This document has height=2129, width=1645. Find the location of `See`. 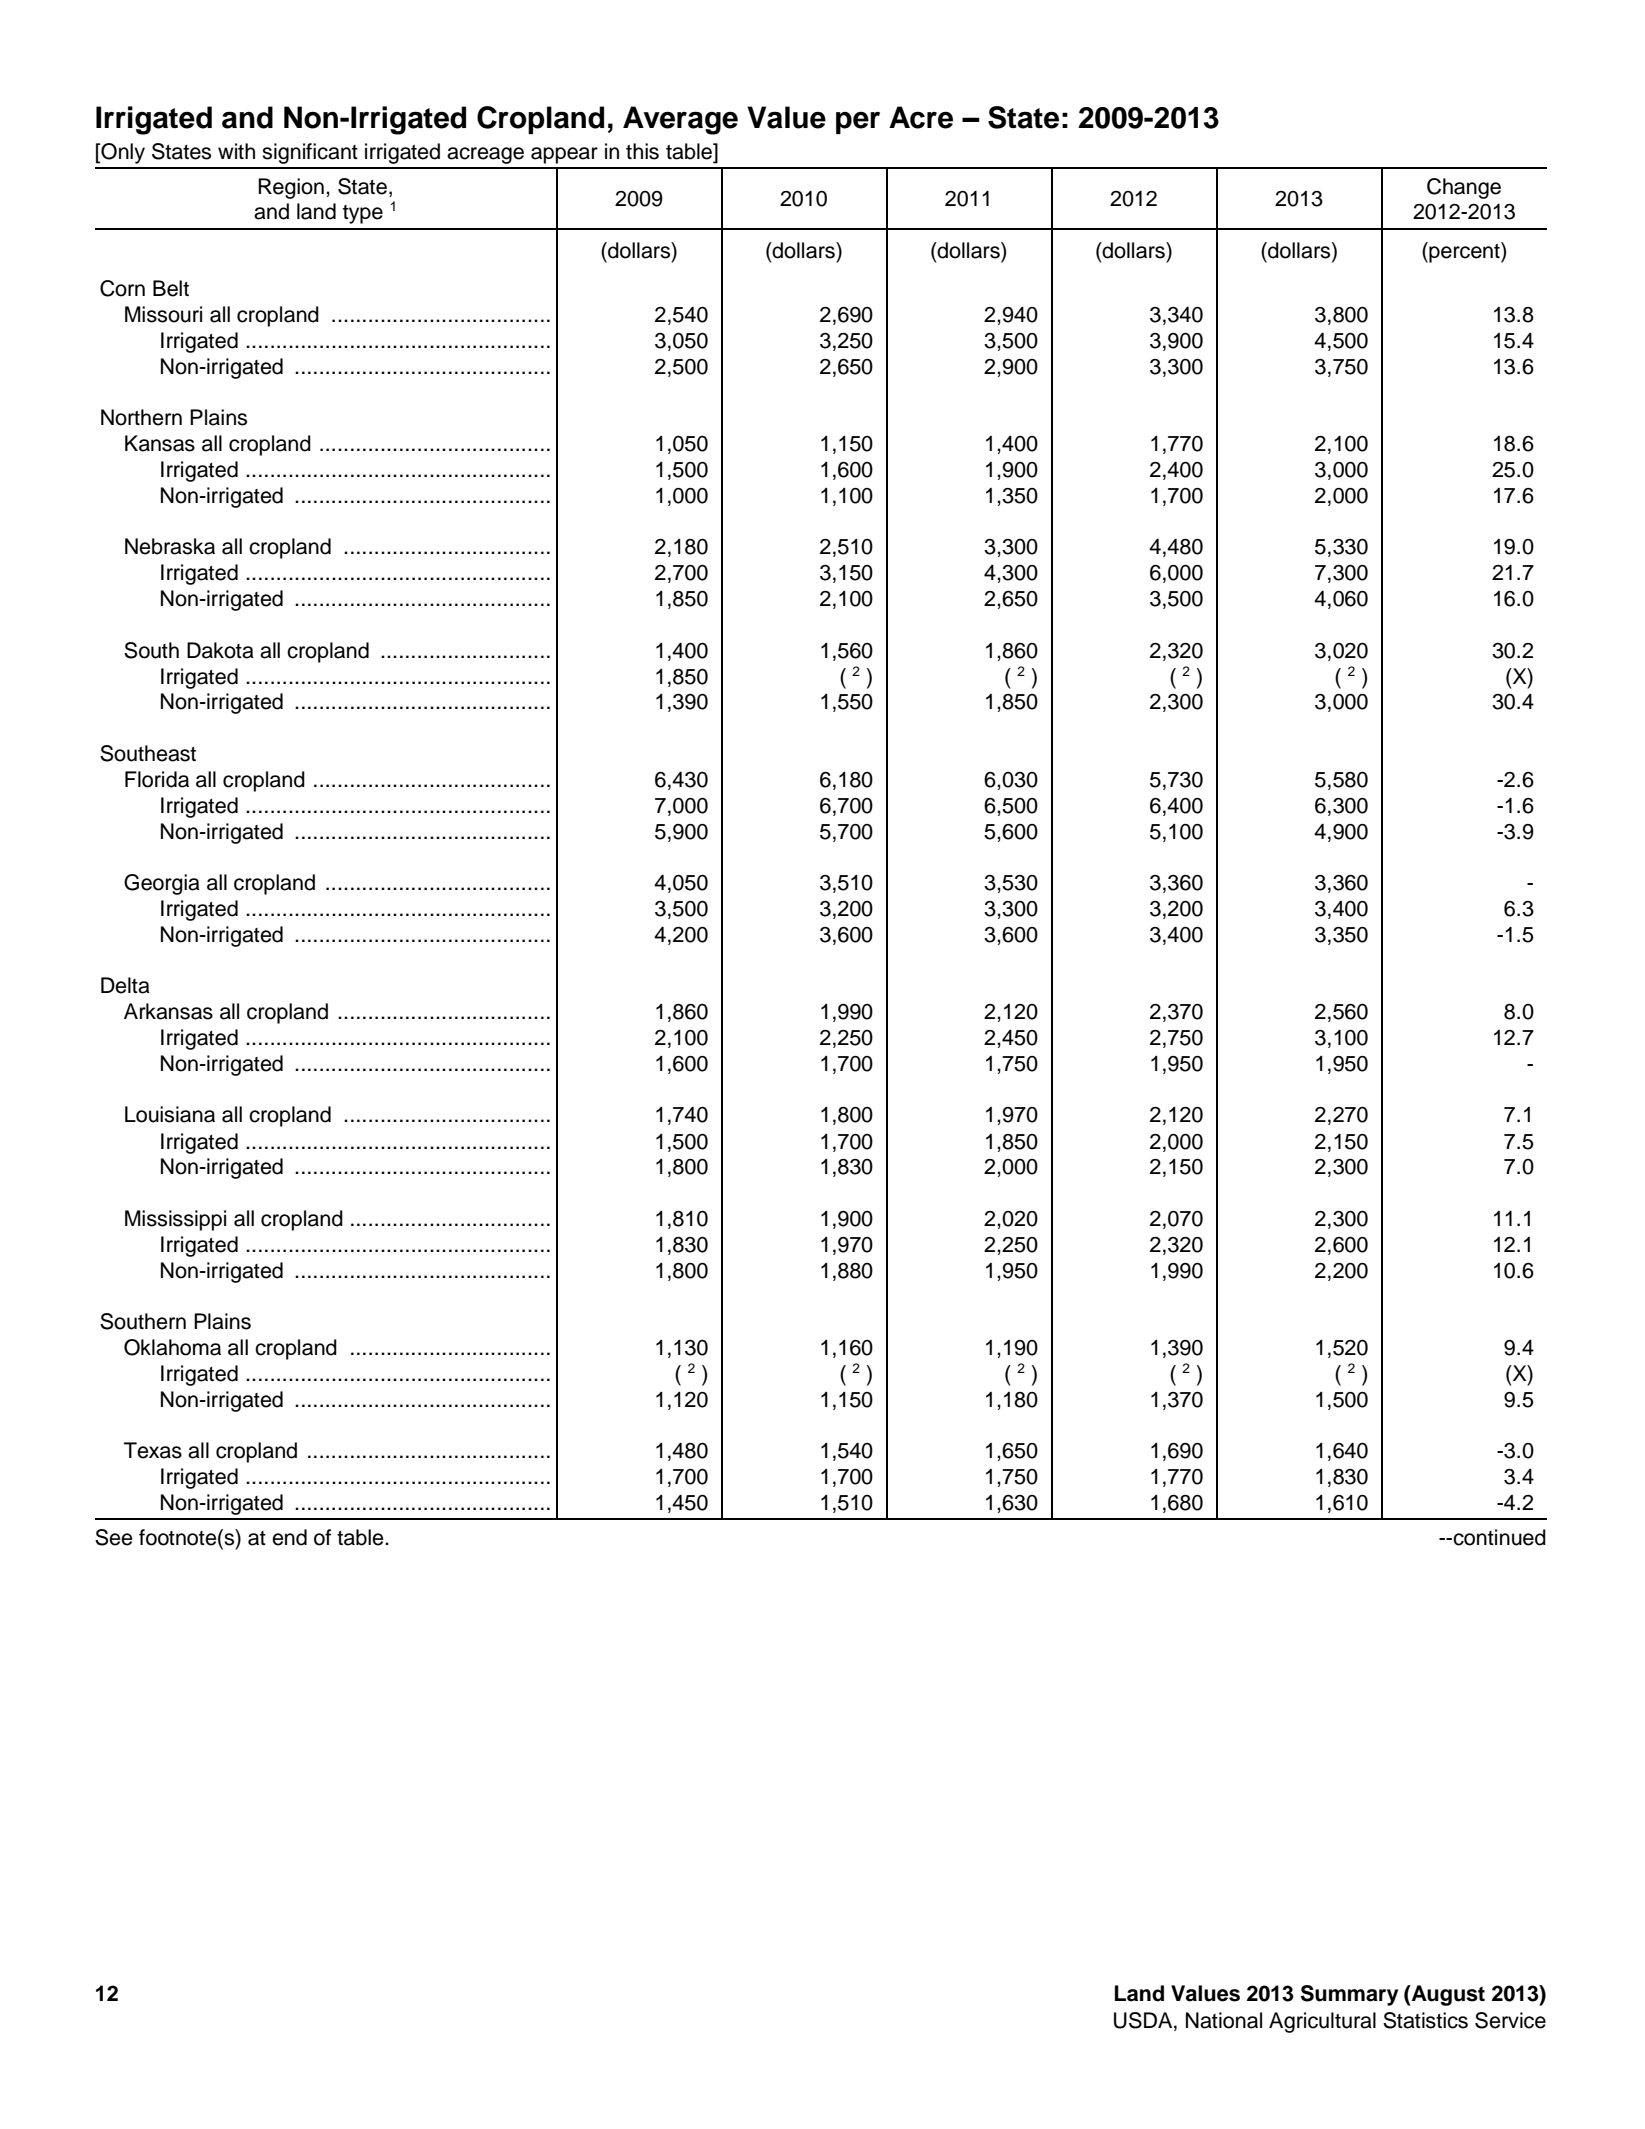

See is located at coordinates (114, 1537).
